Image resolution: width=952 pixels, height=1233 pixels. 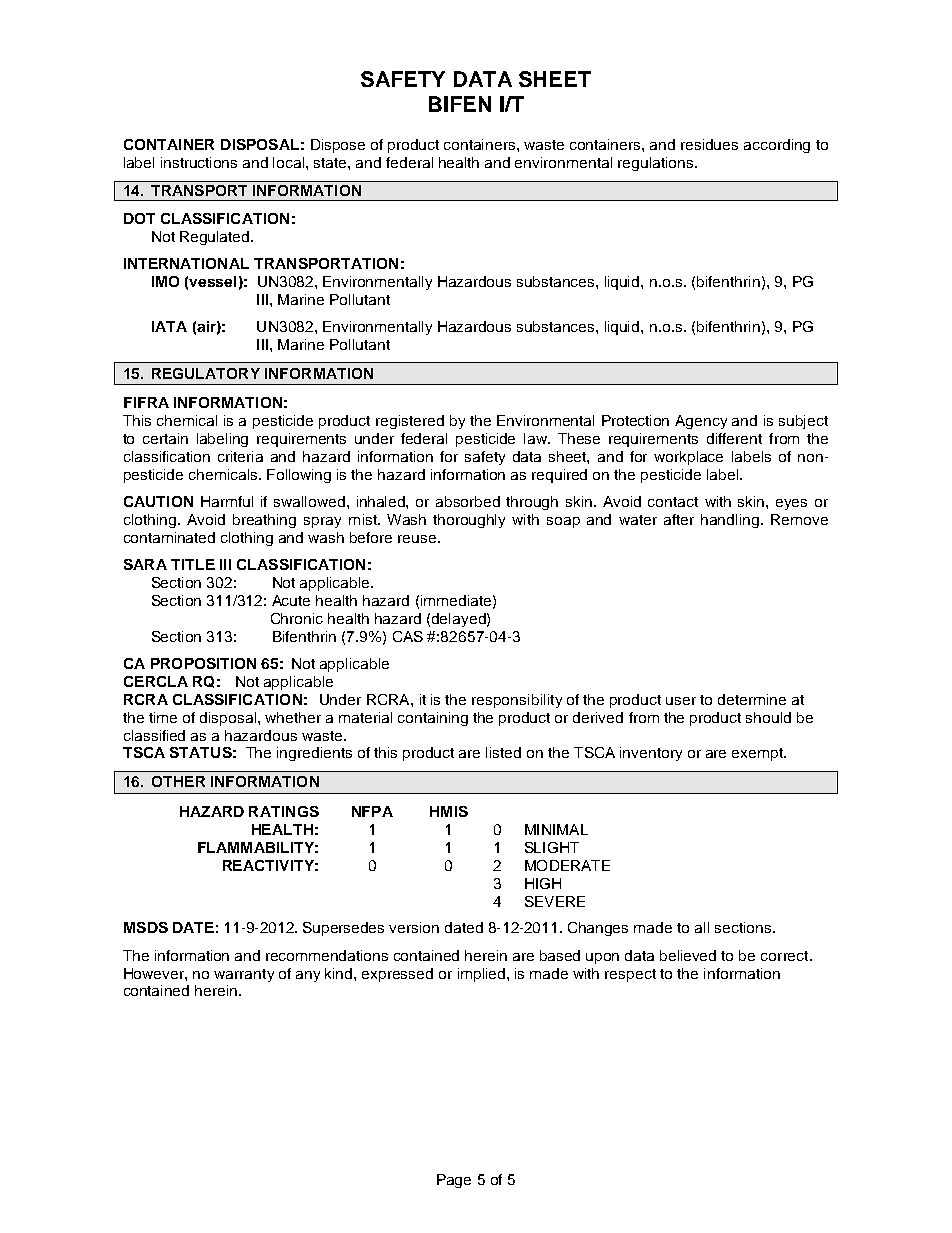 What do you see at coordinates (284, 811) in the document?
I see `RATINGS` at bounding box center [284, 811].
